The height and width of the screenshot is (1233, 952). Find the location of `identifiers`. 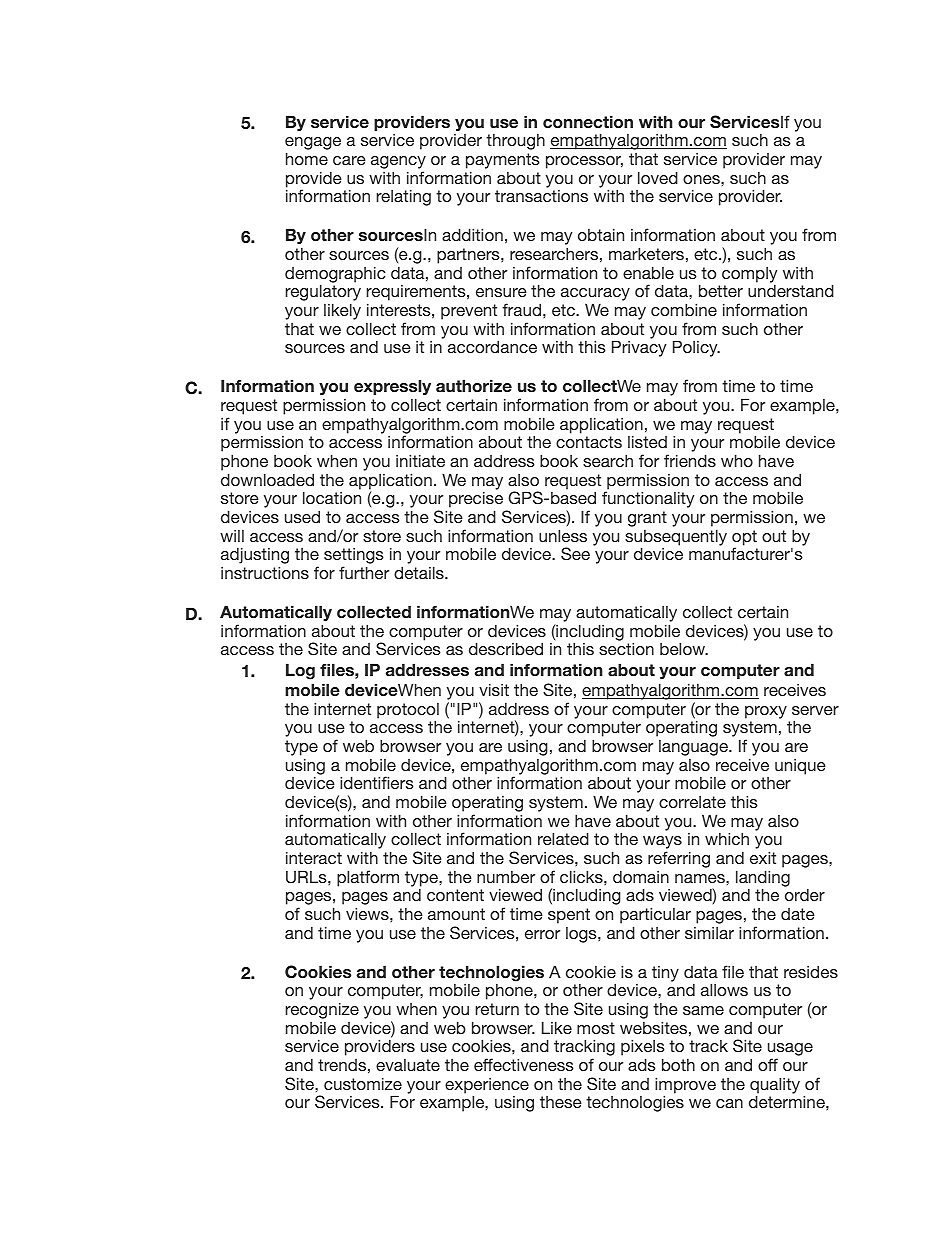

identifiers is located at coordinates (377, 782).
